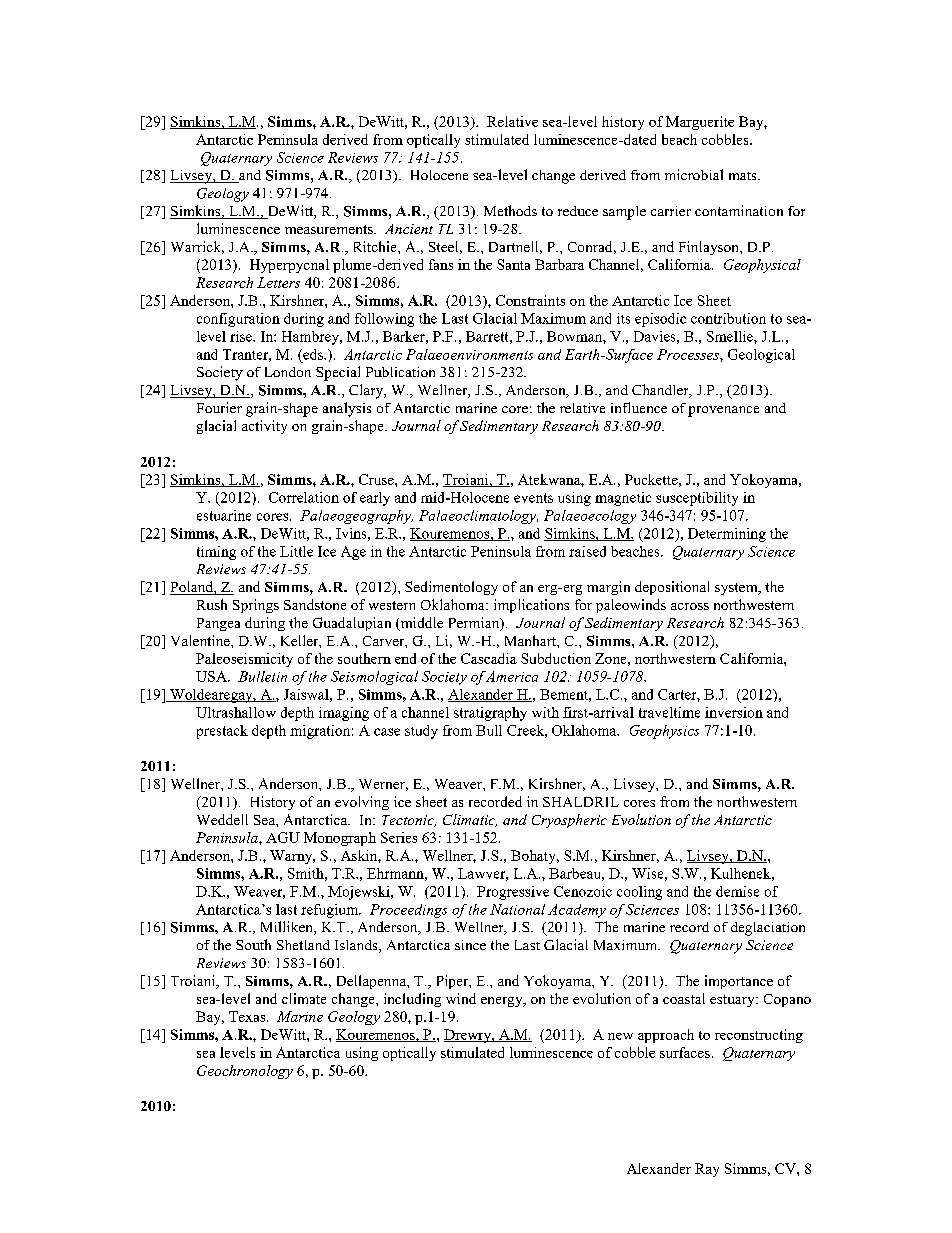 This image has height=1233, width=952. Describe the element at coordinates (245, 1072) in the image. I see `Geochronology` at that location.
